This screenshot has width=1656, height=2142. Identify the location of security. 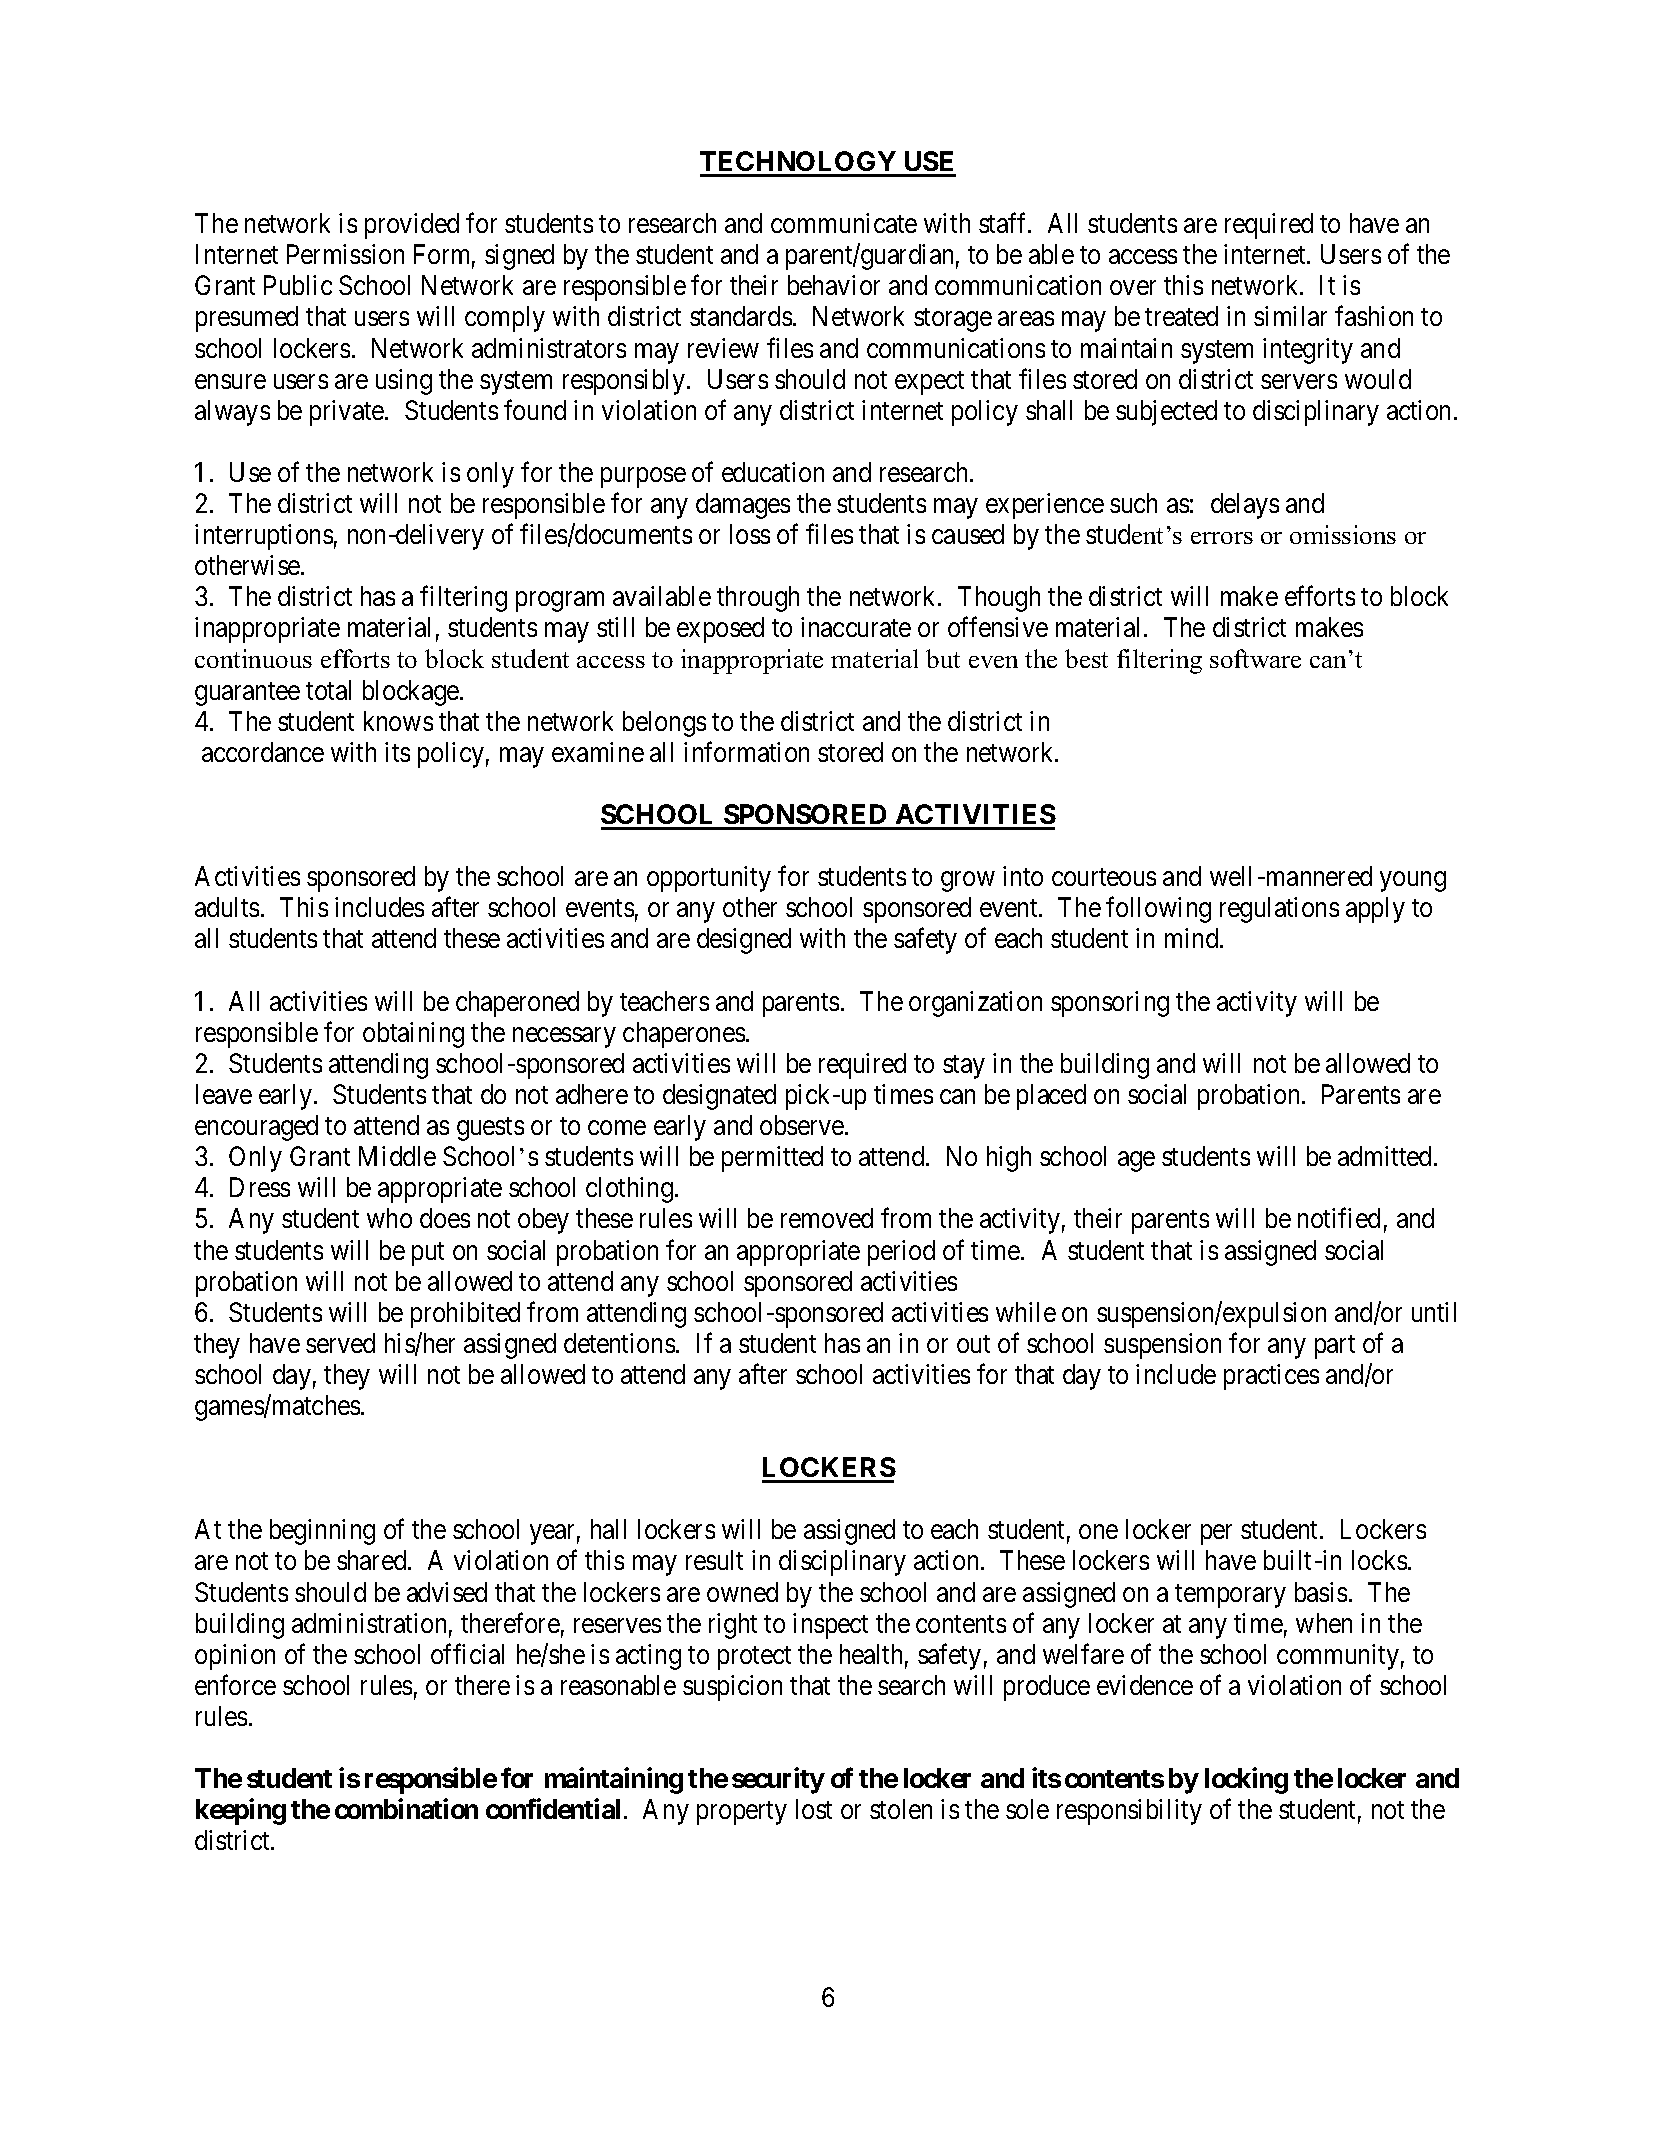
(778, 1781).
